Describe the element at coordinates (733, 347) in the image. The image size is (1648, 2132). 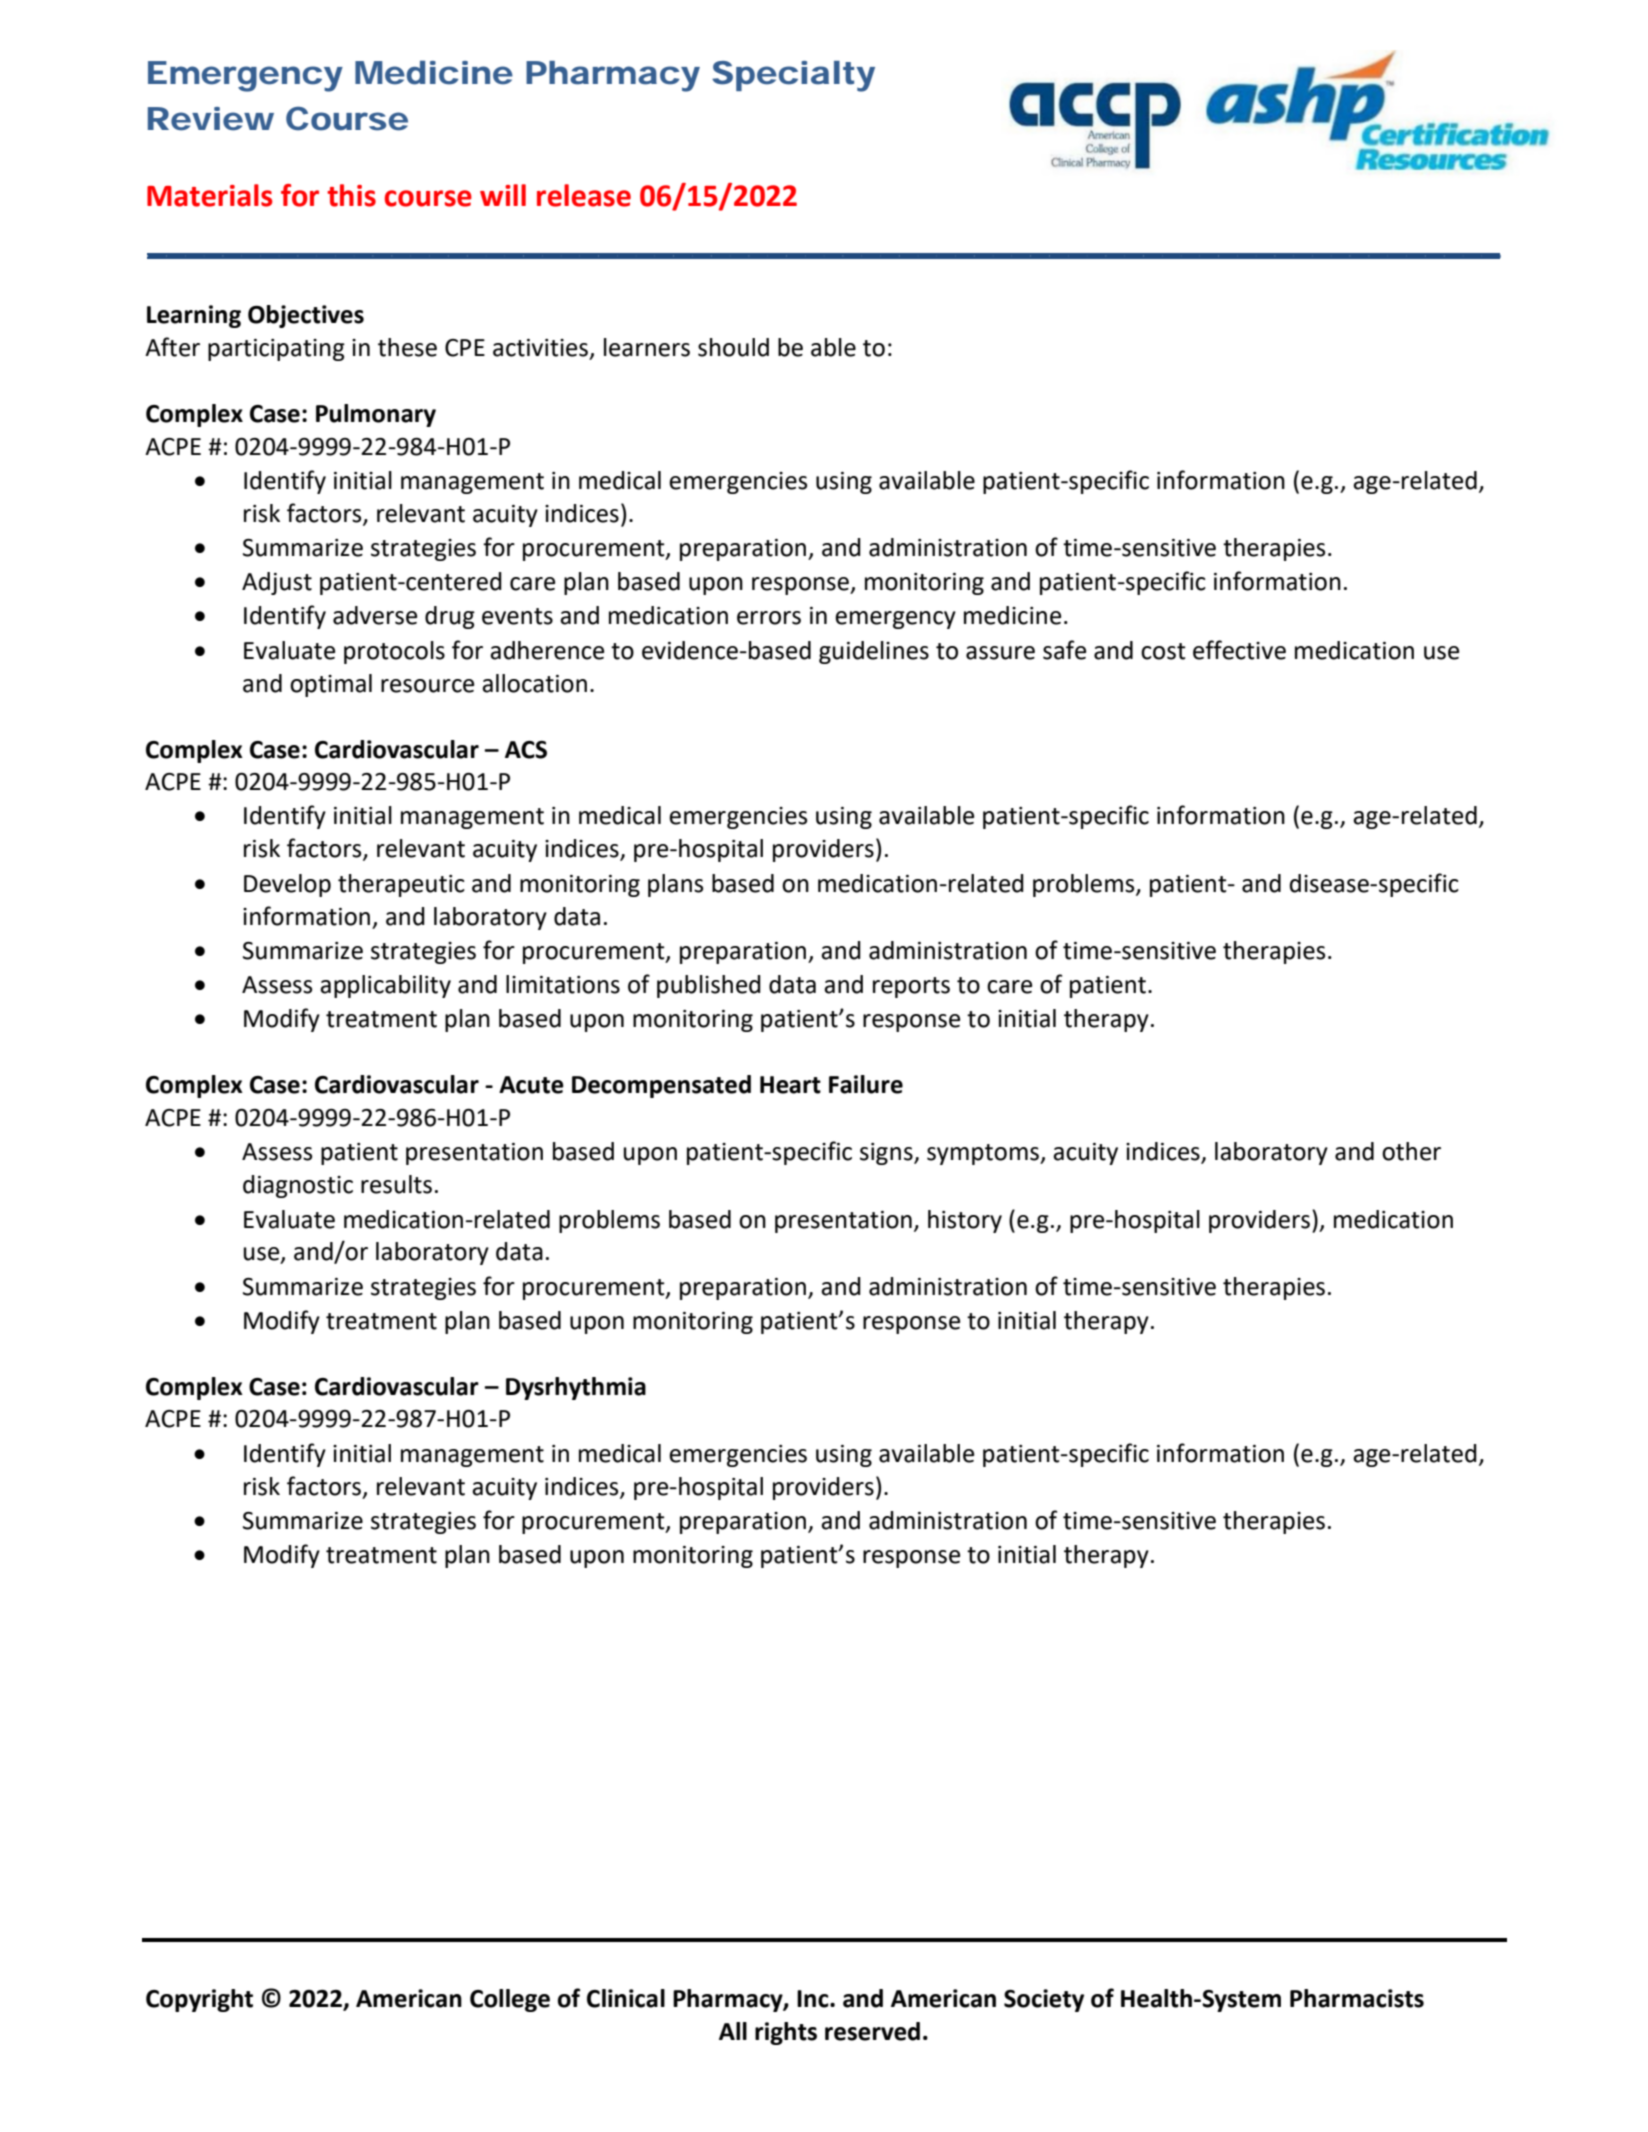
I see `should` at that location.
